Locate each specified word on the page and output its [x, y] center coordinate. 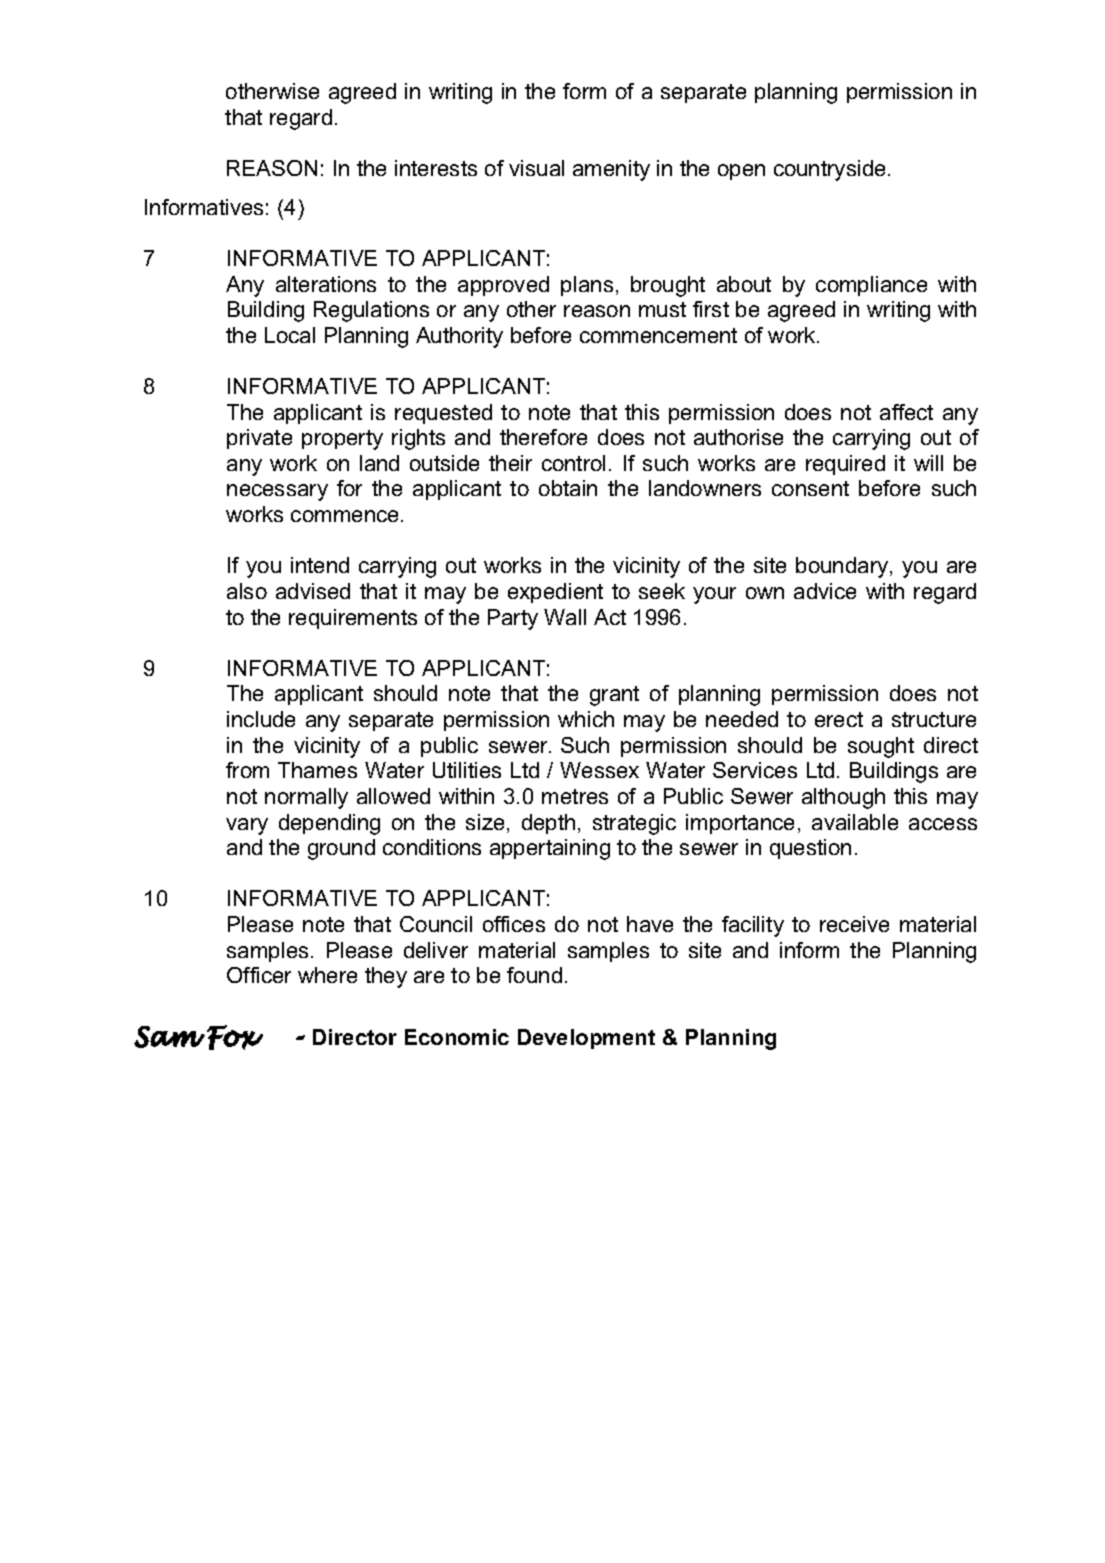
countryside [829, 170]
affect [906, 412]
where [327, 975]
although [843, 798]
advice [825, 591]
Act [610, 617]
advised [313, 591]
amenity [611, 170]
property [342, 440]
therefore [543, 437]
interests [436, 168]
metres [575, 796]
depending [329, 824]
